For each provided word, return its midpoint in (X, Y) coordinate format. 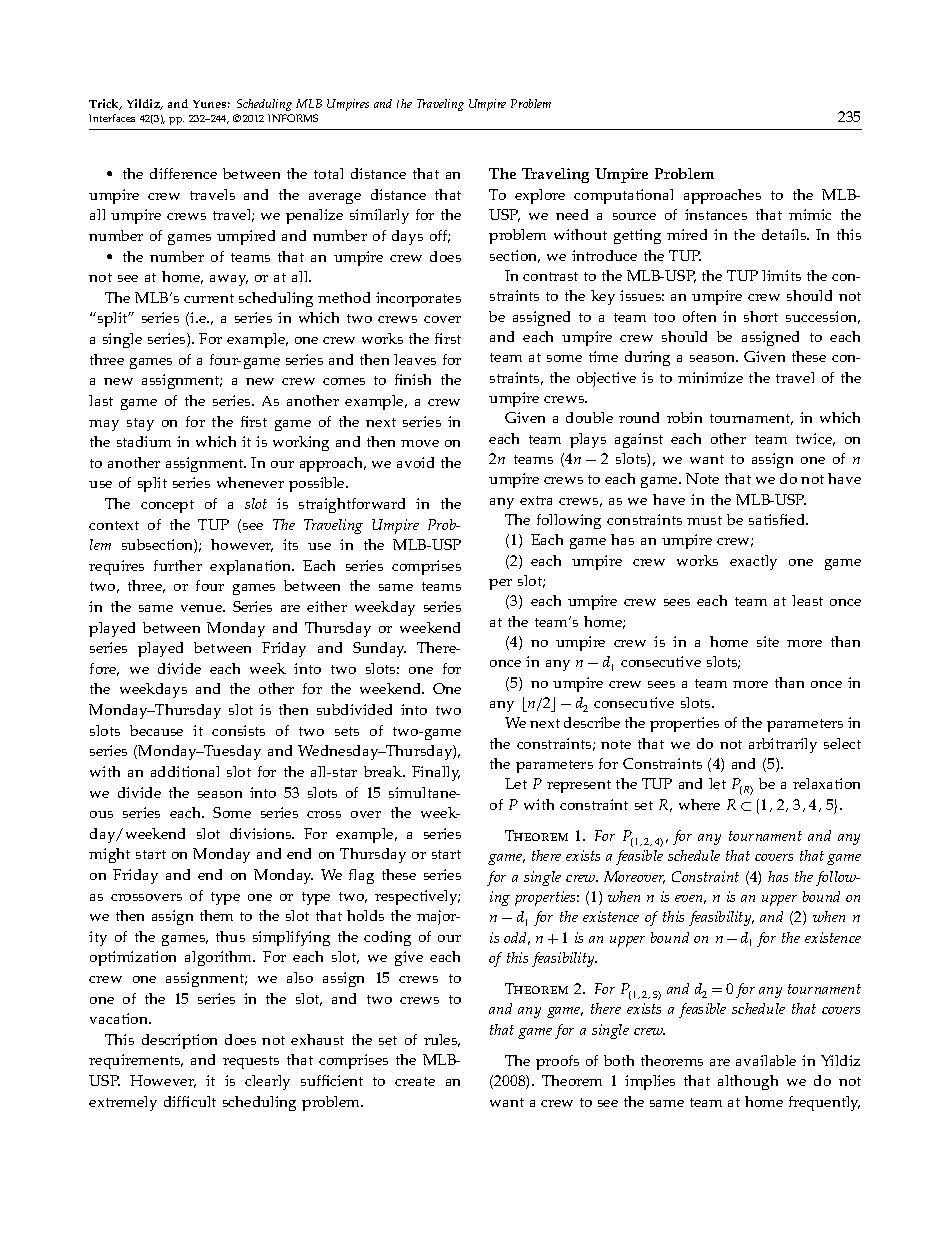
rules (442, 1040)
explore (540, 196)
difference (183, 173)
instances (716, 214)
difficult (190, 1101)
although (748, 1082)
